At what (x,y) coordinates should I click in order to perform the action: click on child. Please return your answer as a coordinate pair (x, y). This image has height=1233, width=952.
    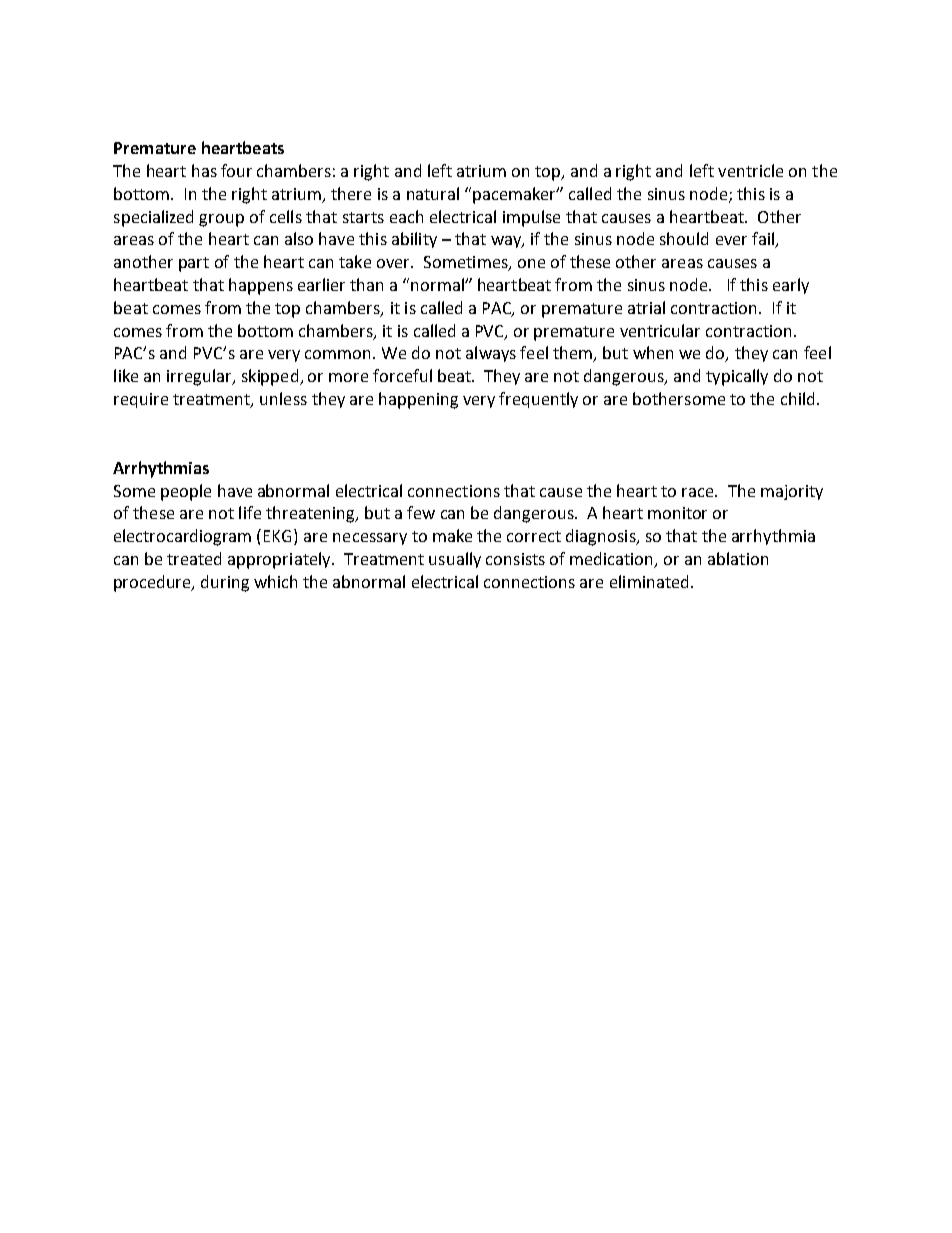
    Looking at the image, I should click on (797, 398).
